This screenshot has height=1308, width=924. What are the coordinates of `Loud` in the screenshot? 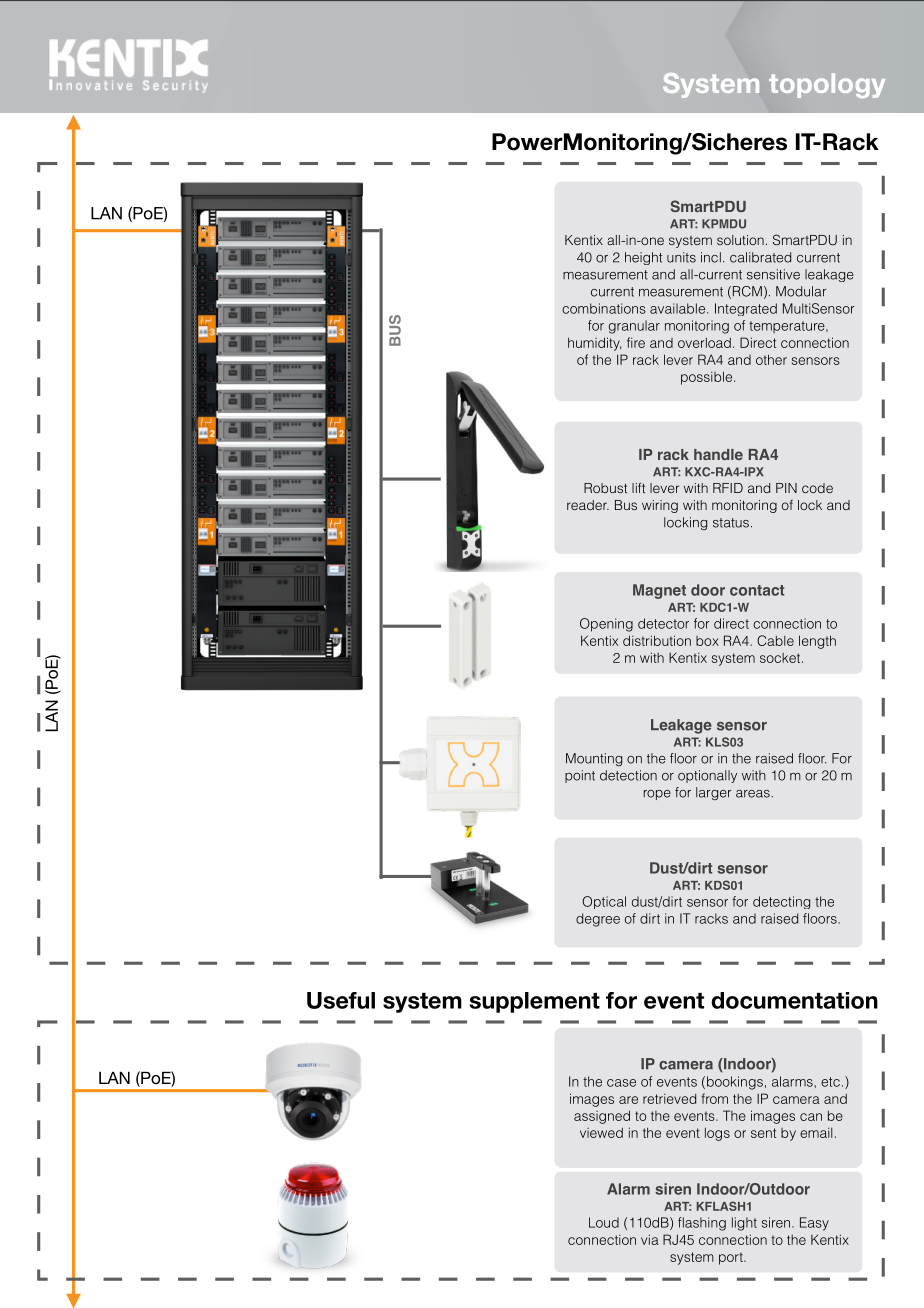 It's located at (604, 1222).
